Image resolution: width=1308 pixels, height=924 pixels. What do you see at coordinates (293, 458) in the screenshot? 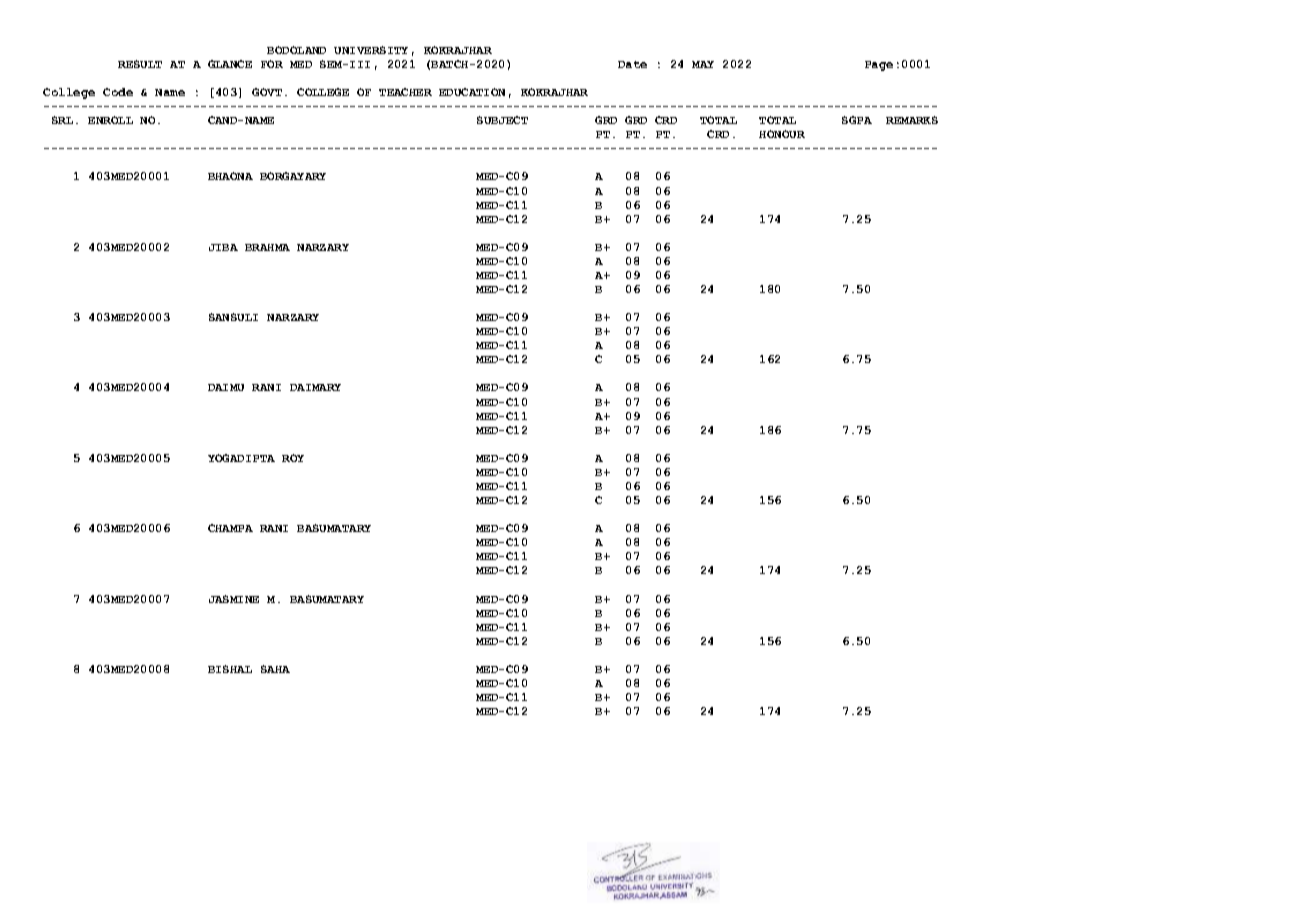
I see `ROY` at bounding box center [293, 458].
